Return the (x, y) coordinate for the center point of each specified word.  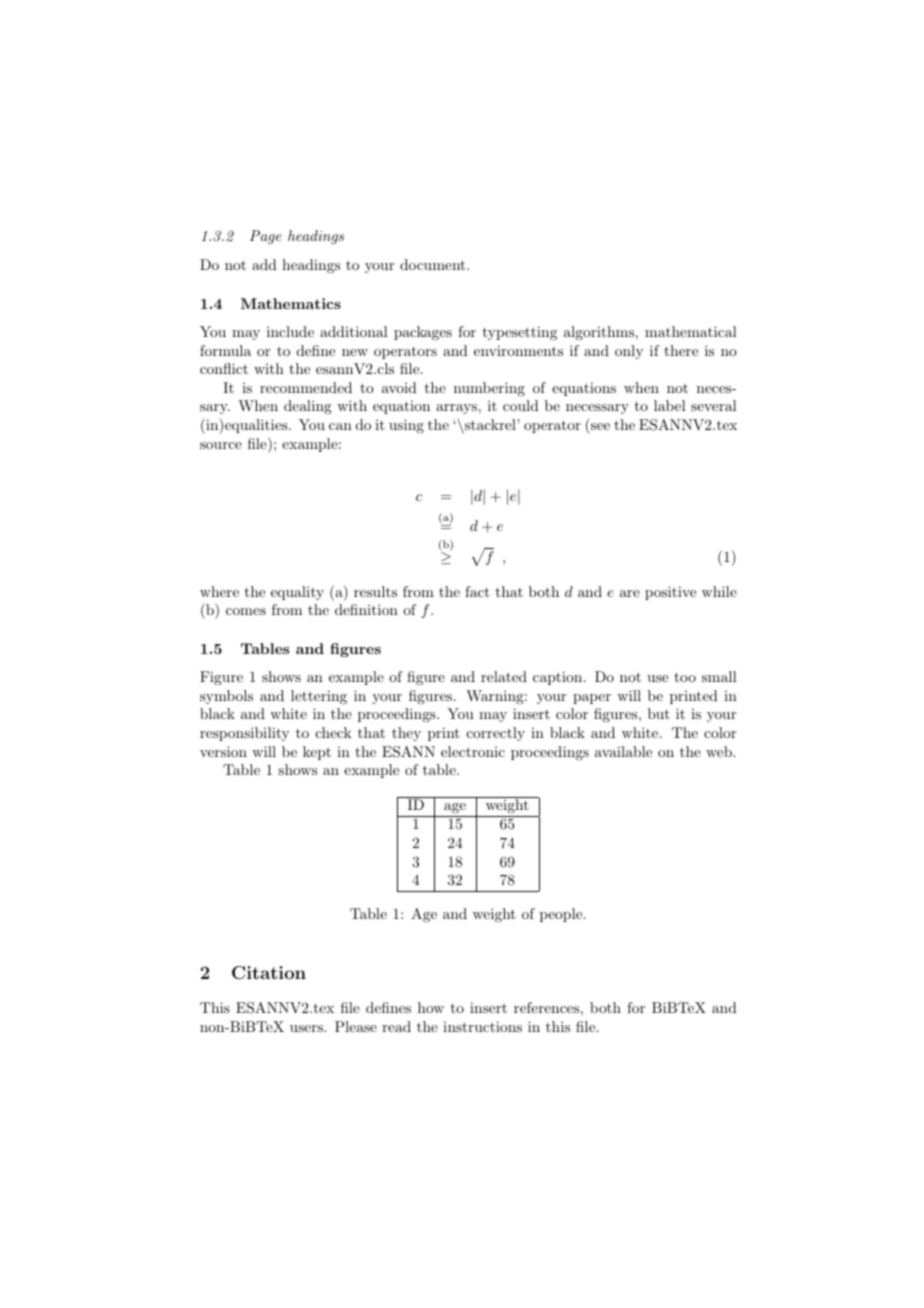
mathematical (691, 331)
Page (266, 237)
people (562, 915)
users (307, 1028)
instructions (482, 1026)
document (434, 264)
